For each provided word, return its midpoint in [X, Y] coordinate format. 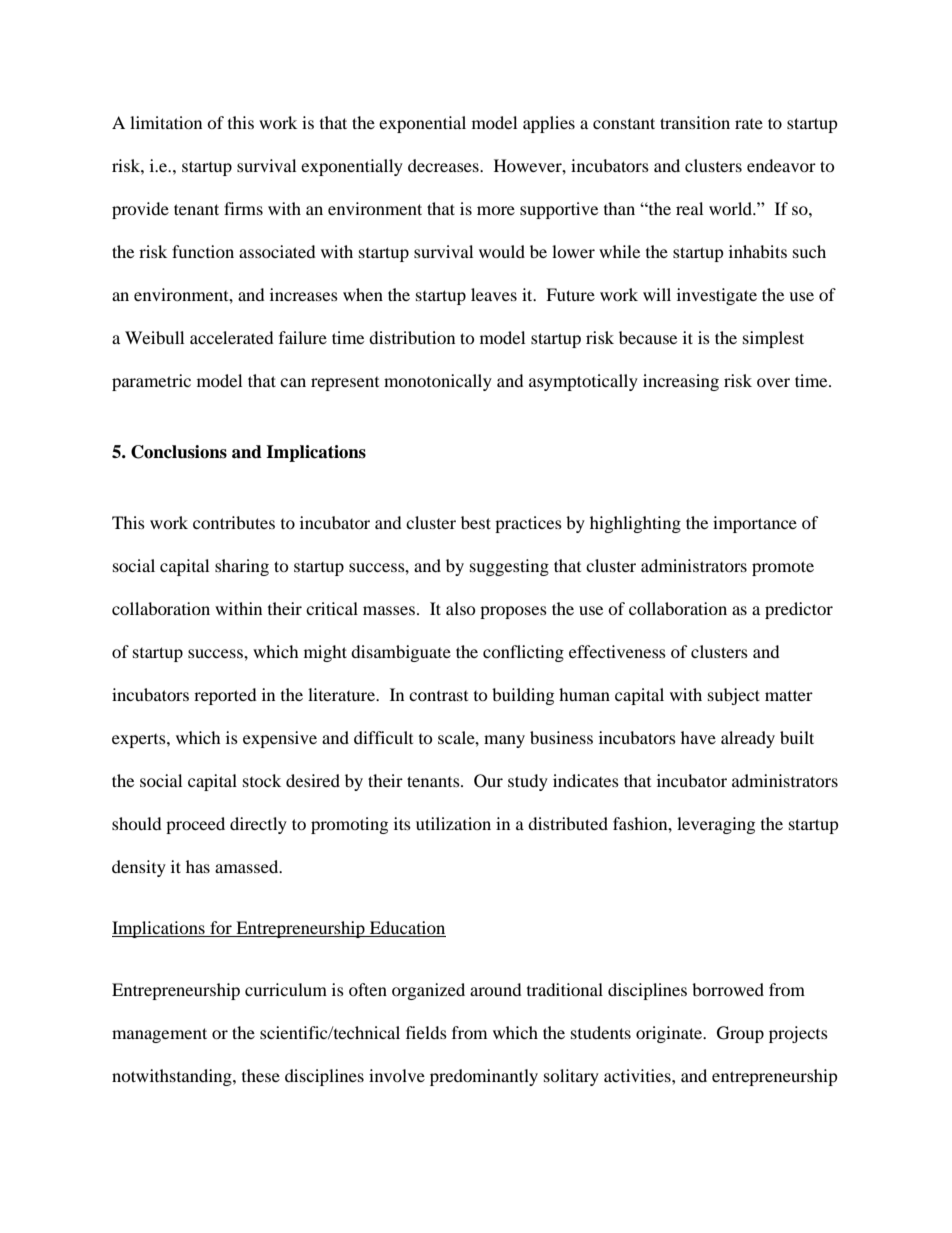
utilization [453, 823]
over [773, 382]
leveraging [716, 825]
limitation [166, 122]
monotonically [438, 382]
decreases [444, 165]
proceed [195, 825]
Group [740, 1034]
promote [783, 568]
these [261, 1075]
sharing [242, 567]
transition [695, 122]
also [461, 608]
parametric [151, 382]
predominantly [484, 1077]
